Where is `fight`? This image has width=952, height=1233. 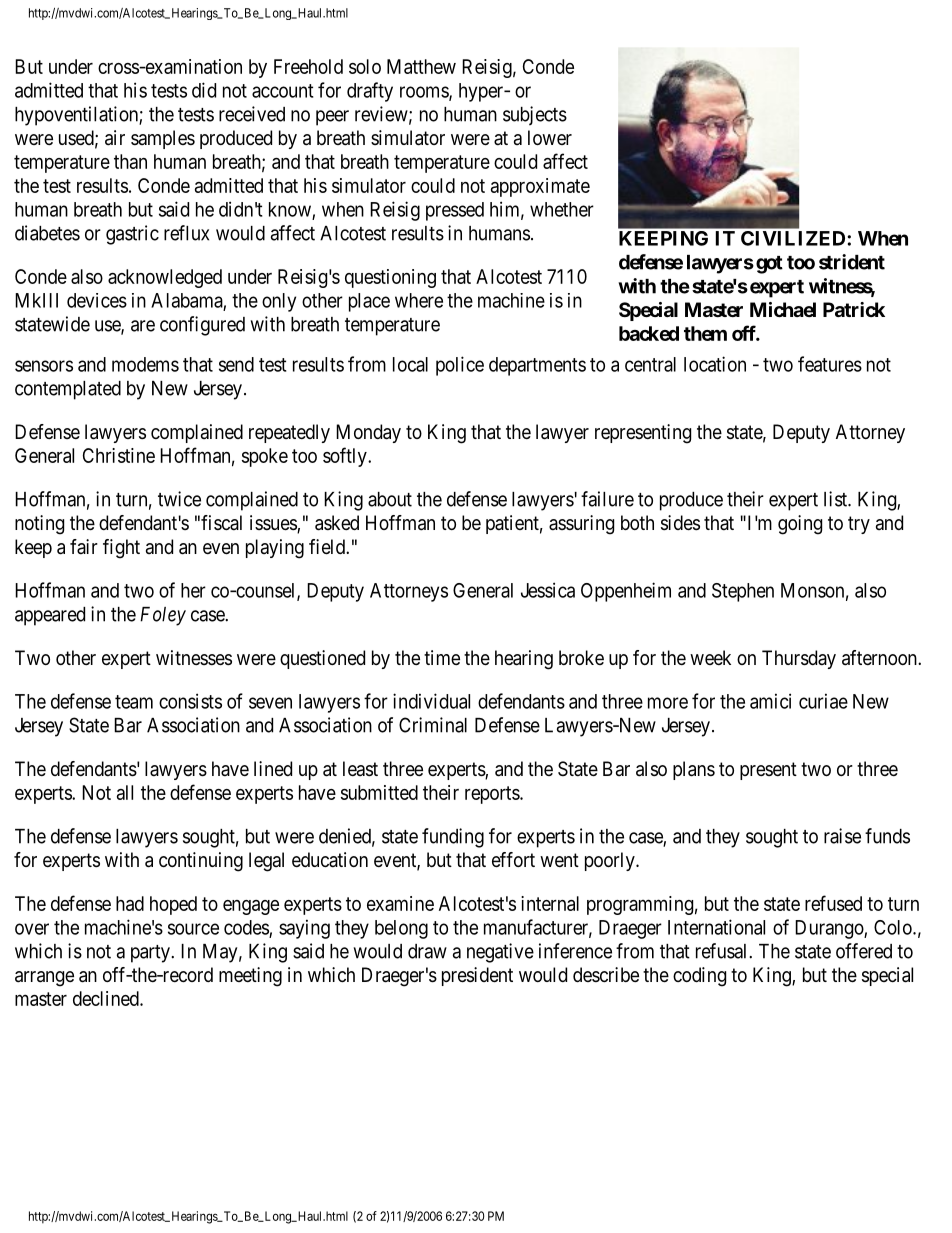 fight is located at coordinates (121, 549).
